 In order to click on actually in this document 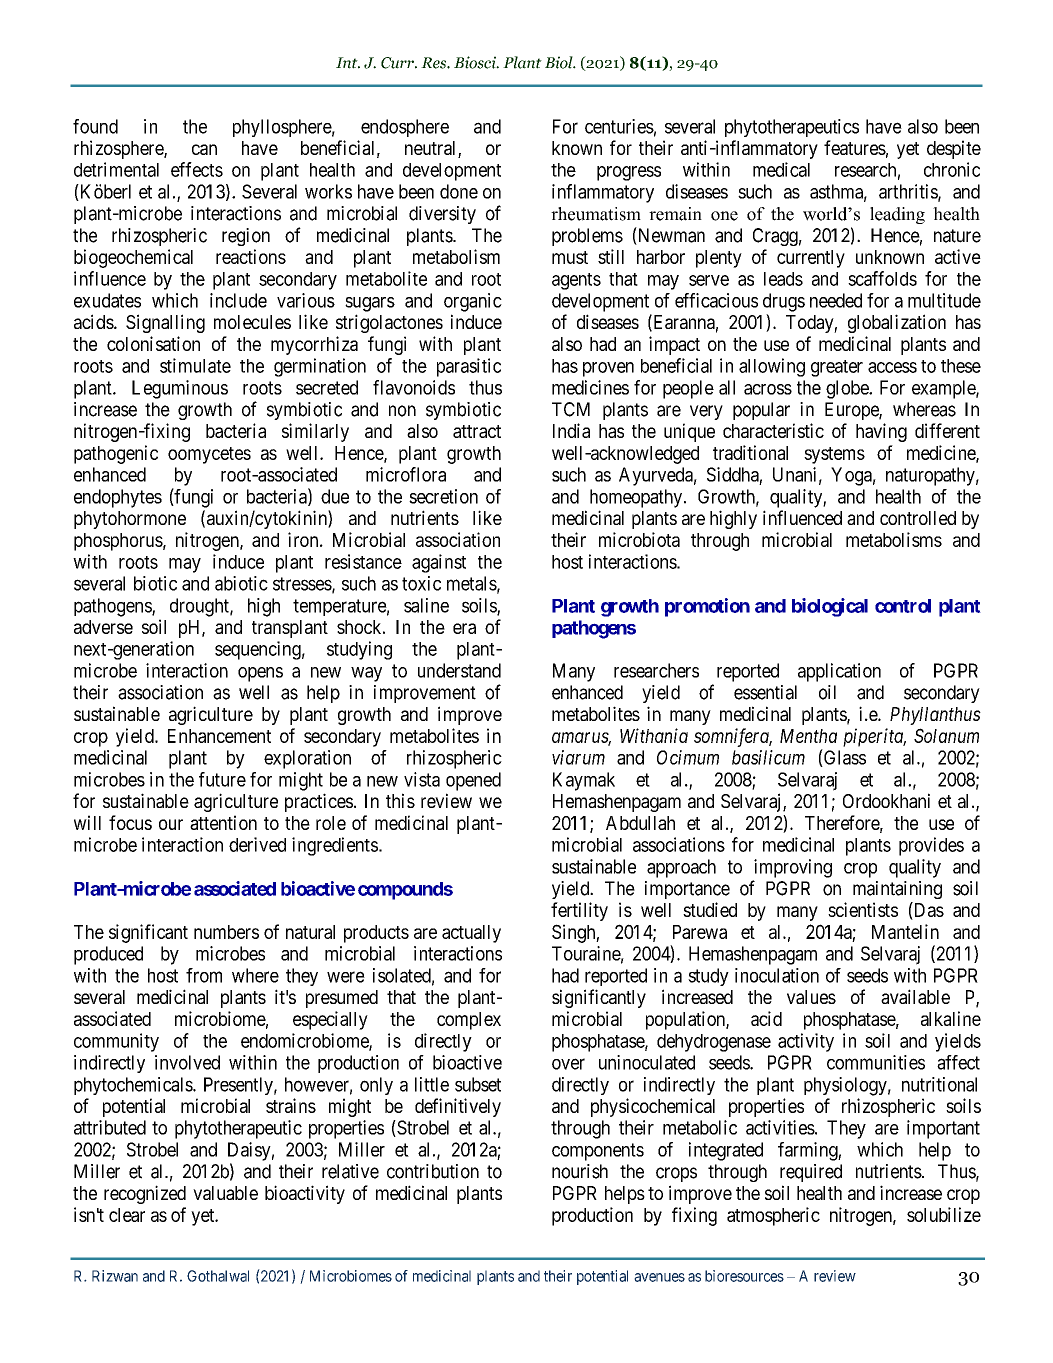, I will do `click(471, 934)`.
